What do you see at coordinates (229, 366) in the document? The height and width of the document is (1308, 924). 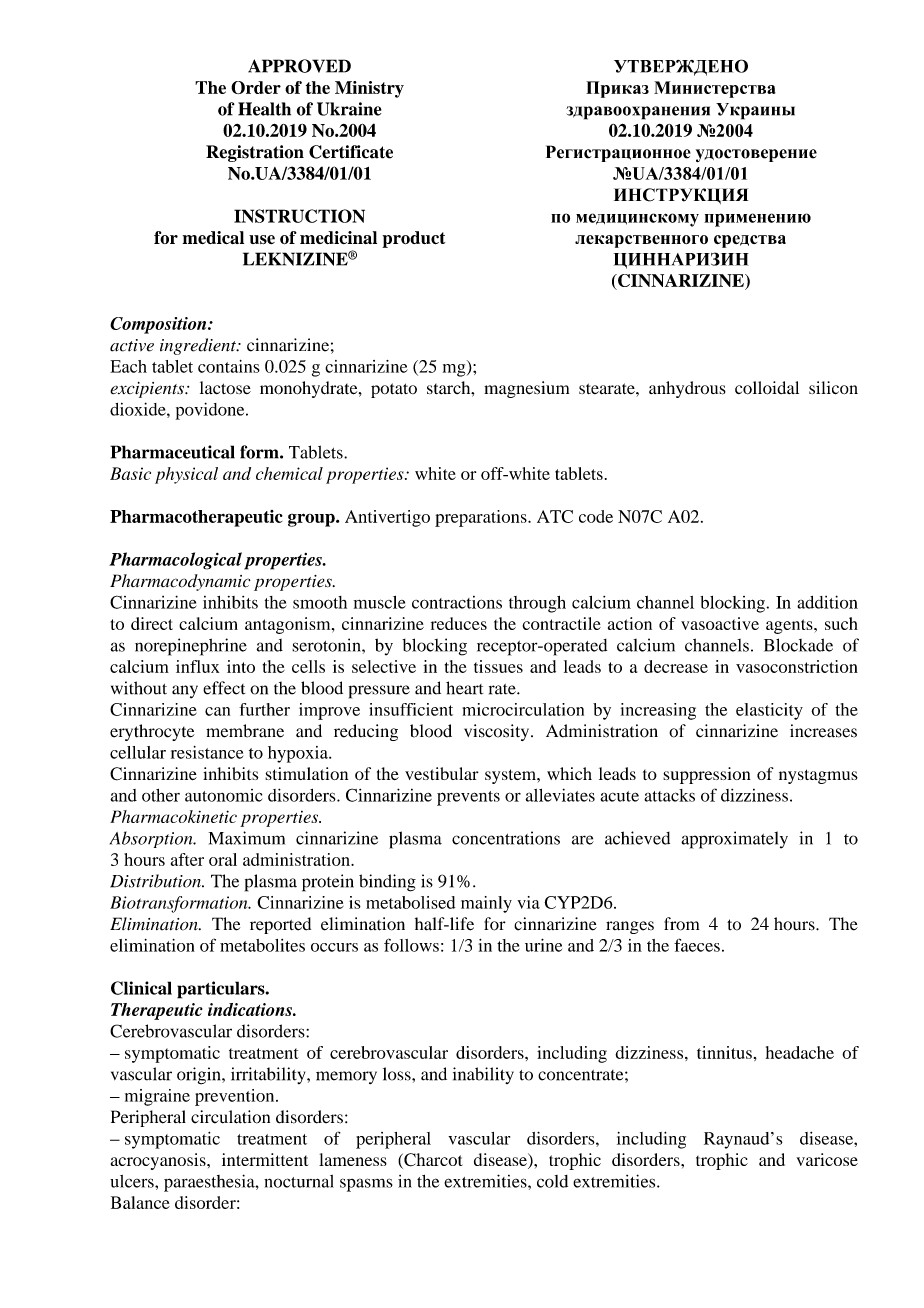 I see `contains` at bounding box center [229, 366].
